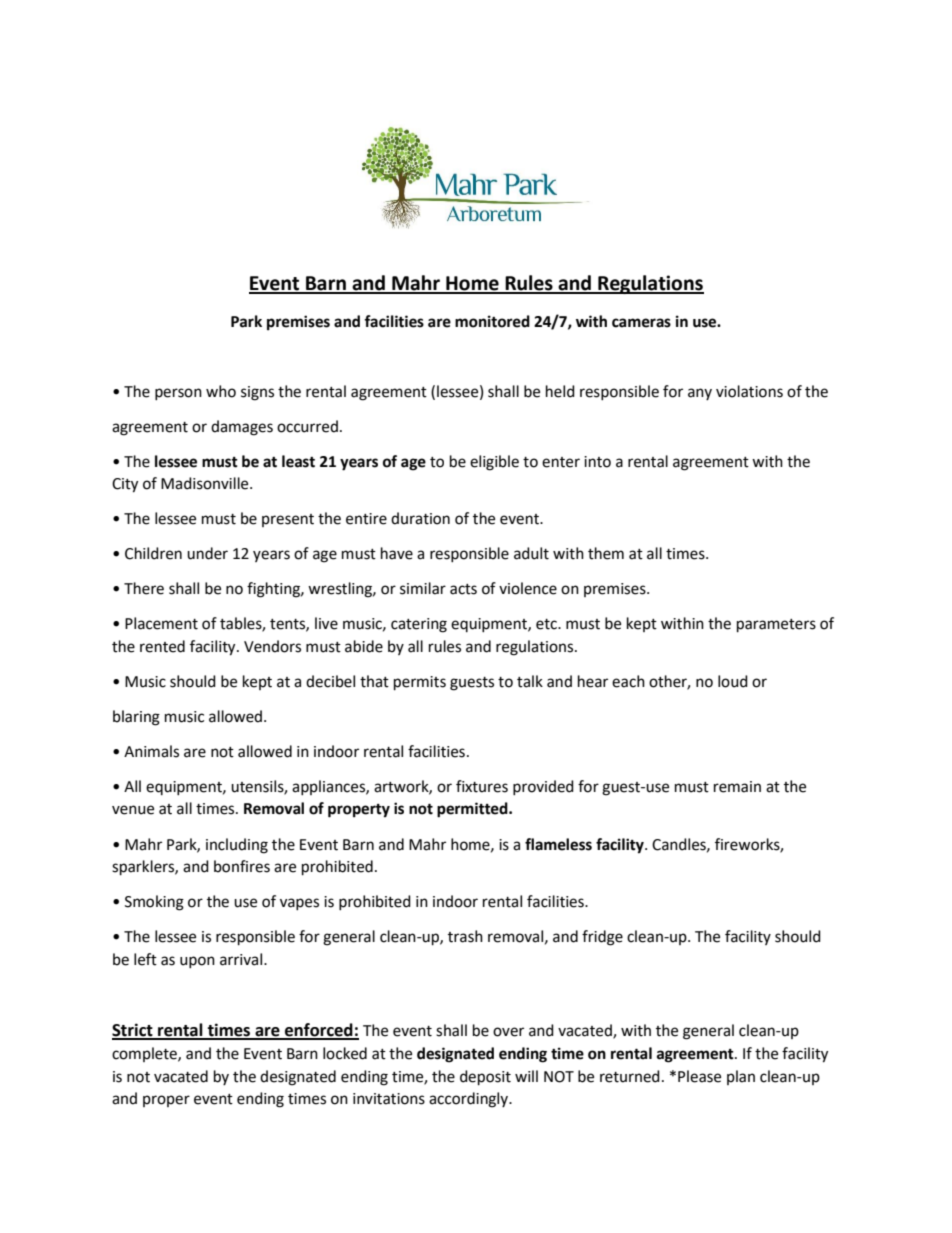 This document has width=952, height=1233. I want to click on Please, so click(699, 1076).
